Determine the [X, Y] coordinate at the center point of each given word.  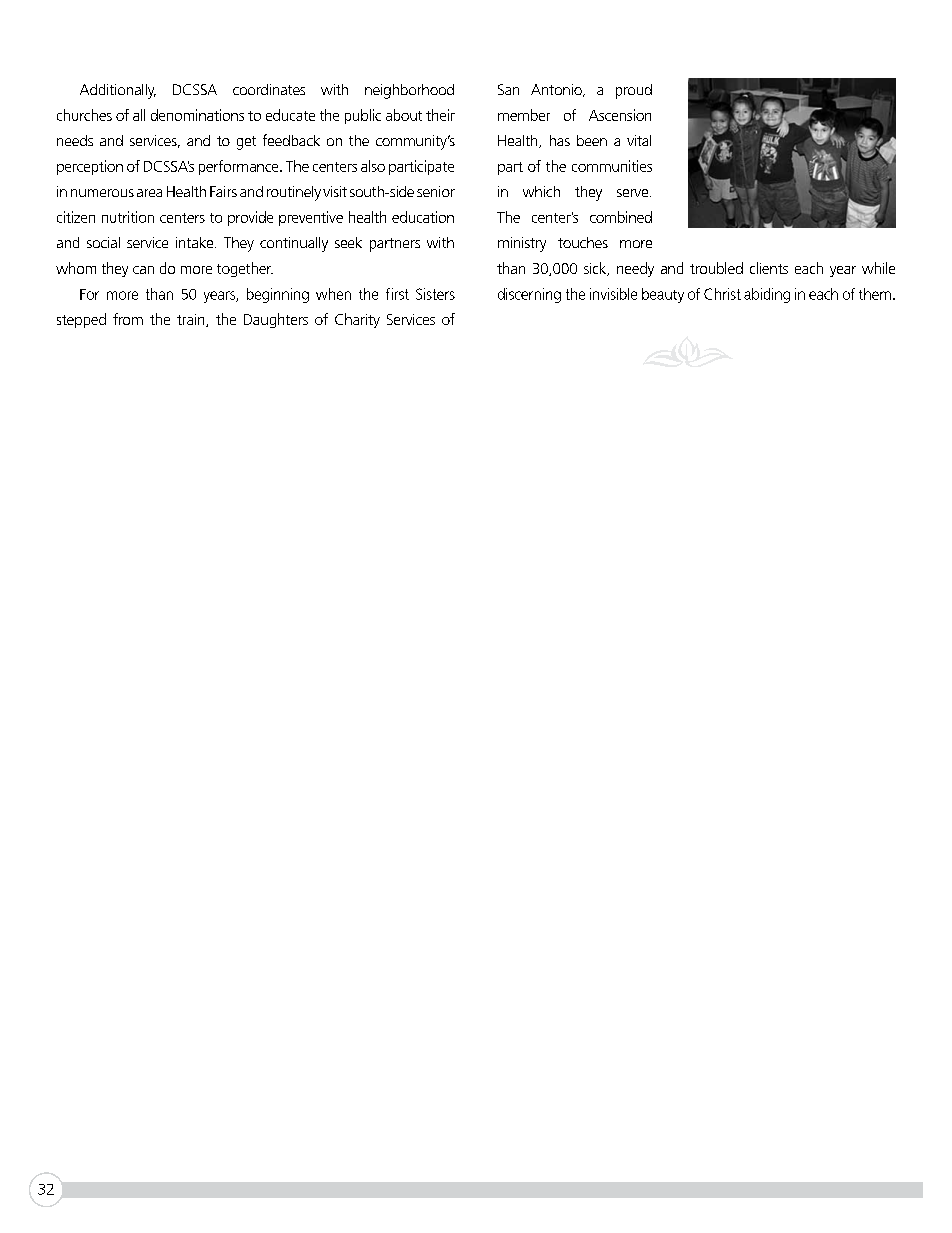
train [192, 320]
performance [240, 167]
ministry [522, 244]
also [373, 166]
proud [634, 91]
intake [196, 242]
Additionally [118, 91]
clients [769, 268]
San [508, 89]
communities [612, 166]
